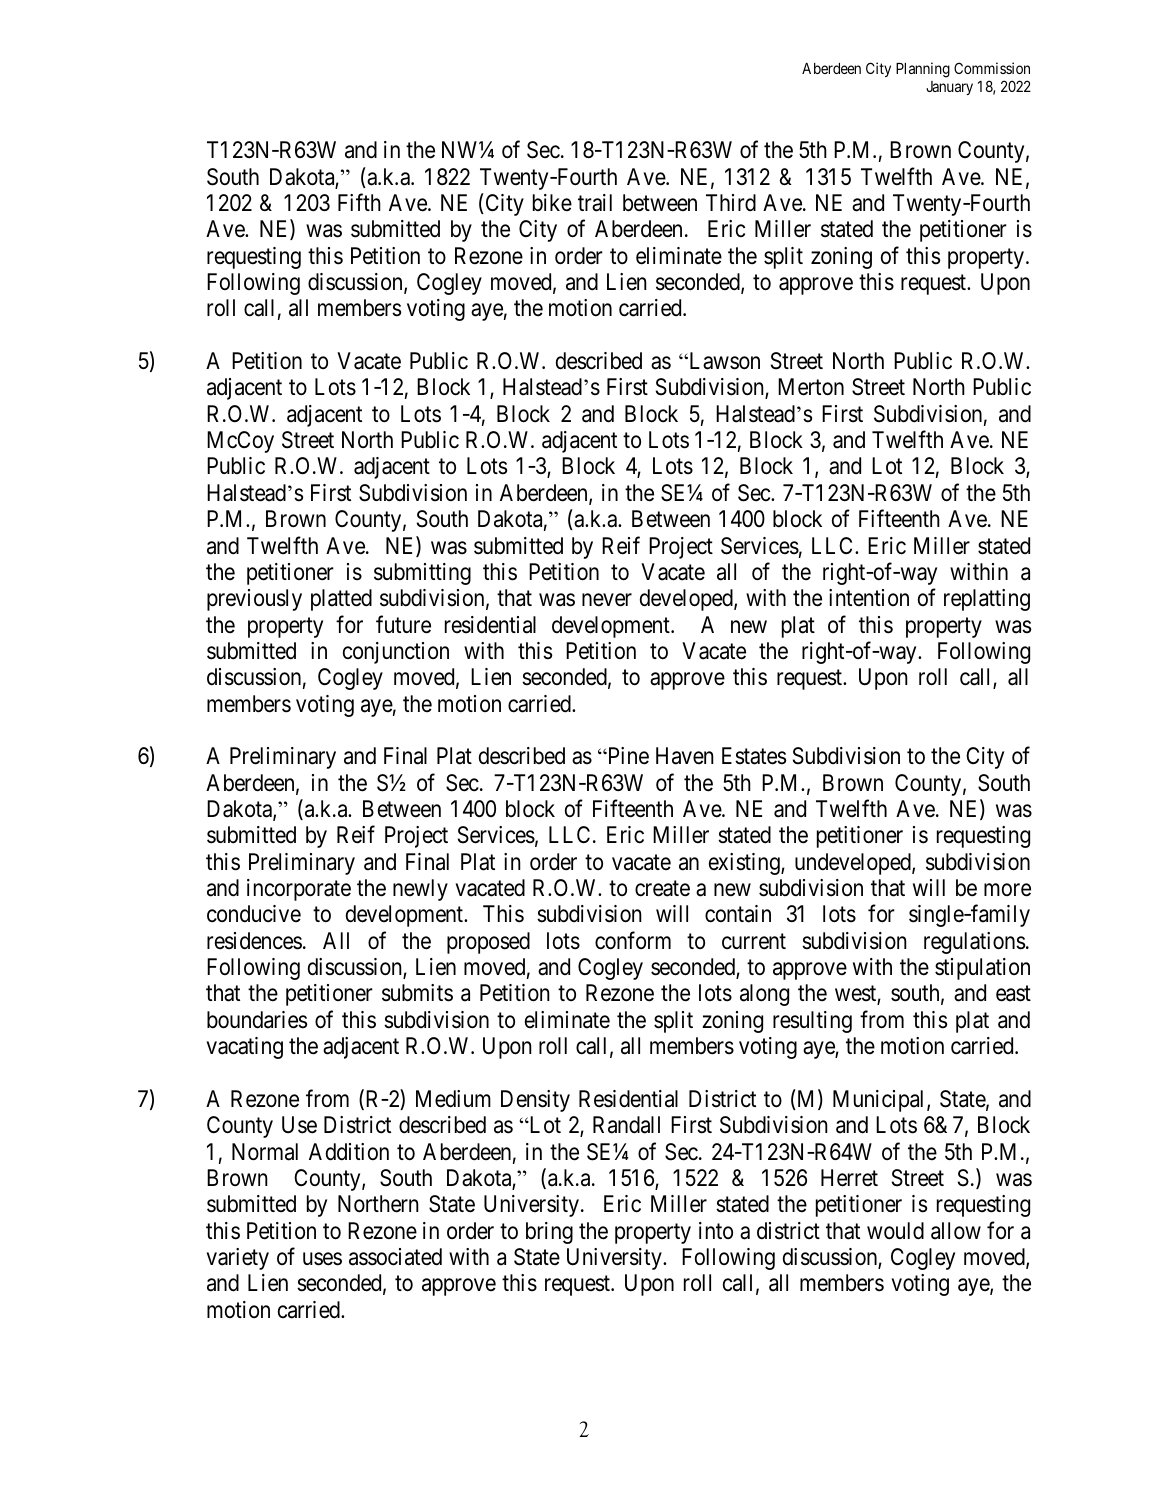  I want to click on conform, so click(633, 940).
